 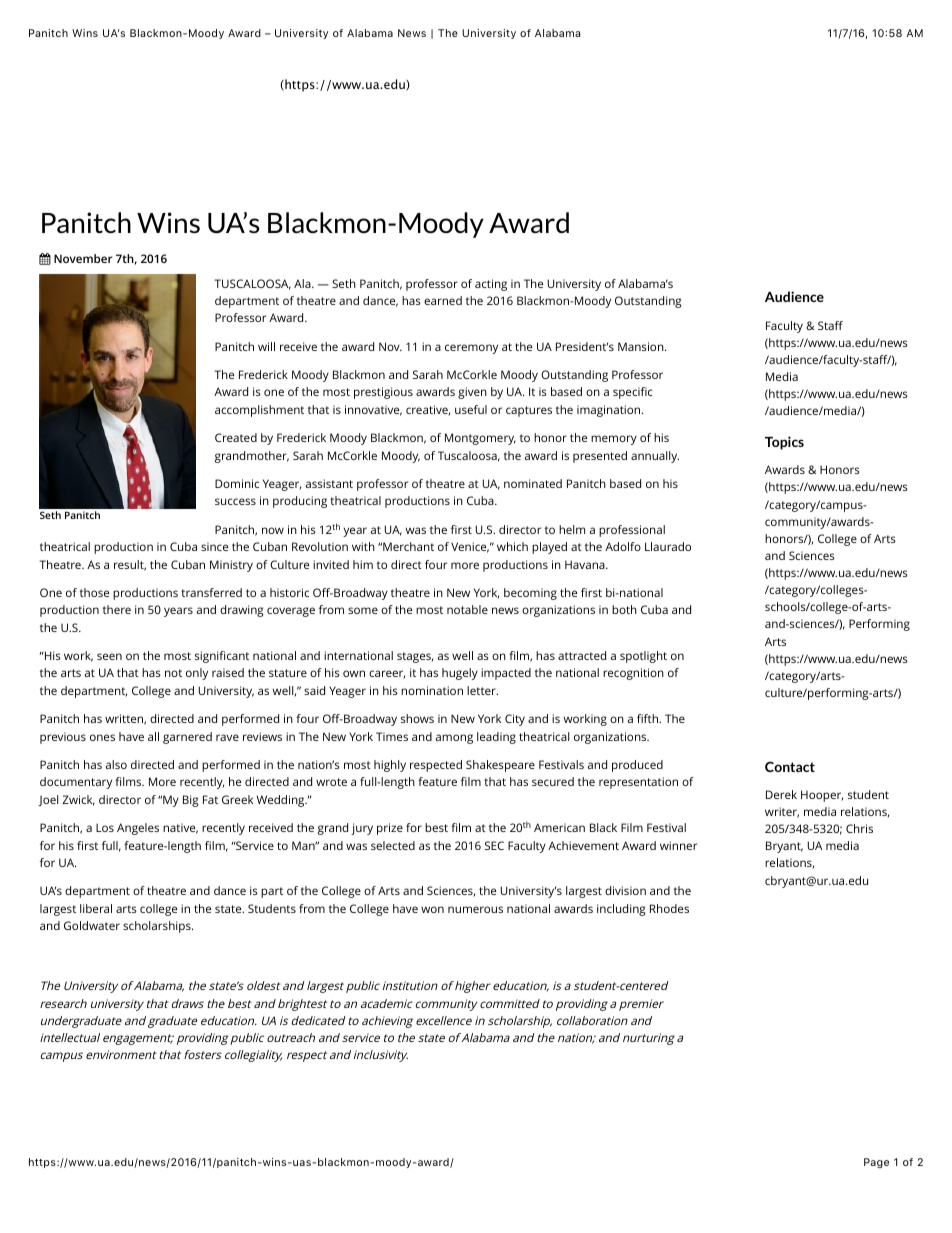 I want to click on Mansion, so click(x=642, y=346).
